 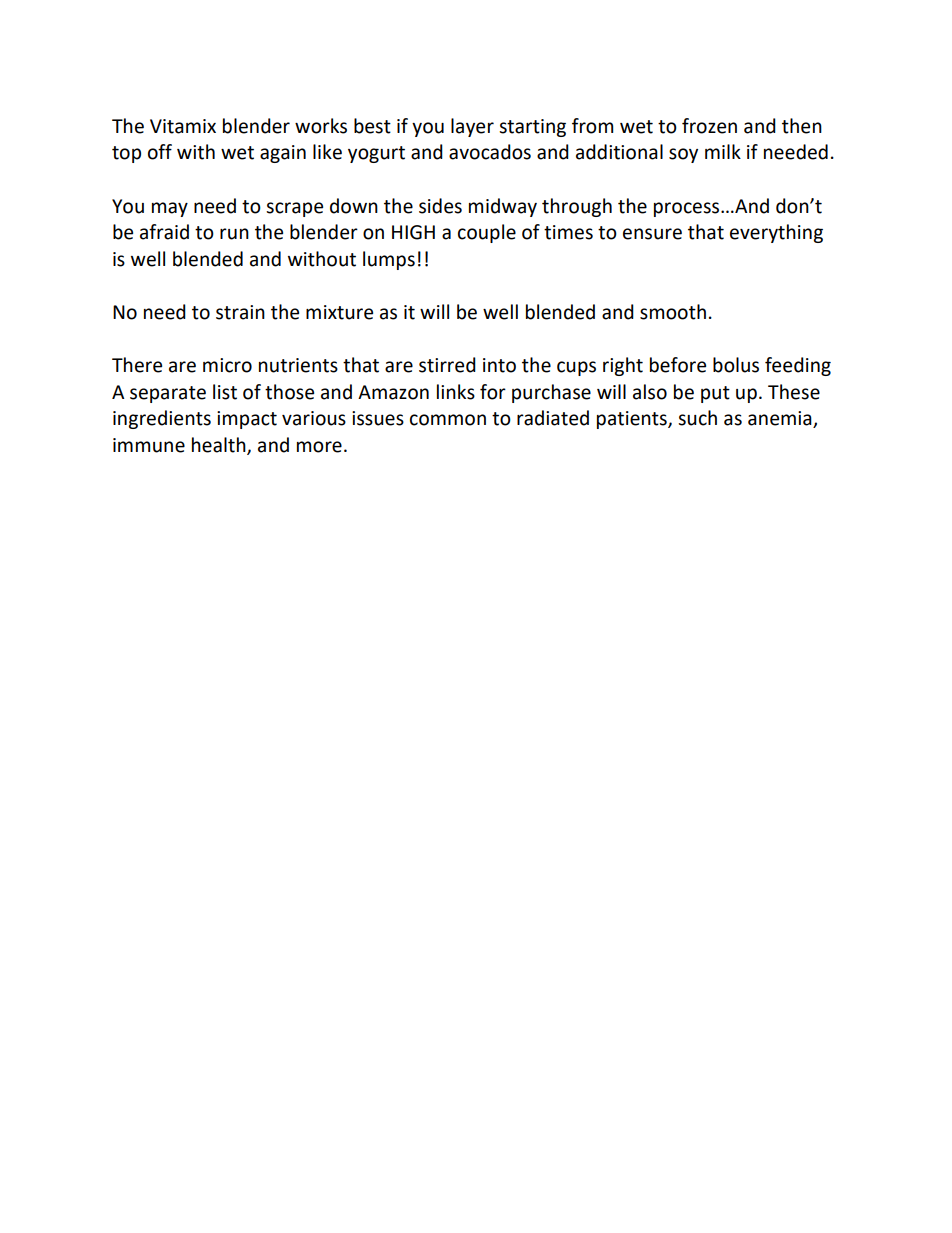 I want to click on bolus, so click(x=736, y=365).
